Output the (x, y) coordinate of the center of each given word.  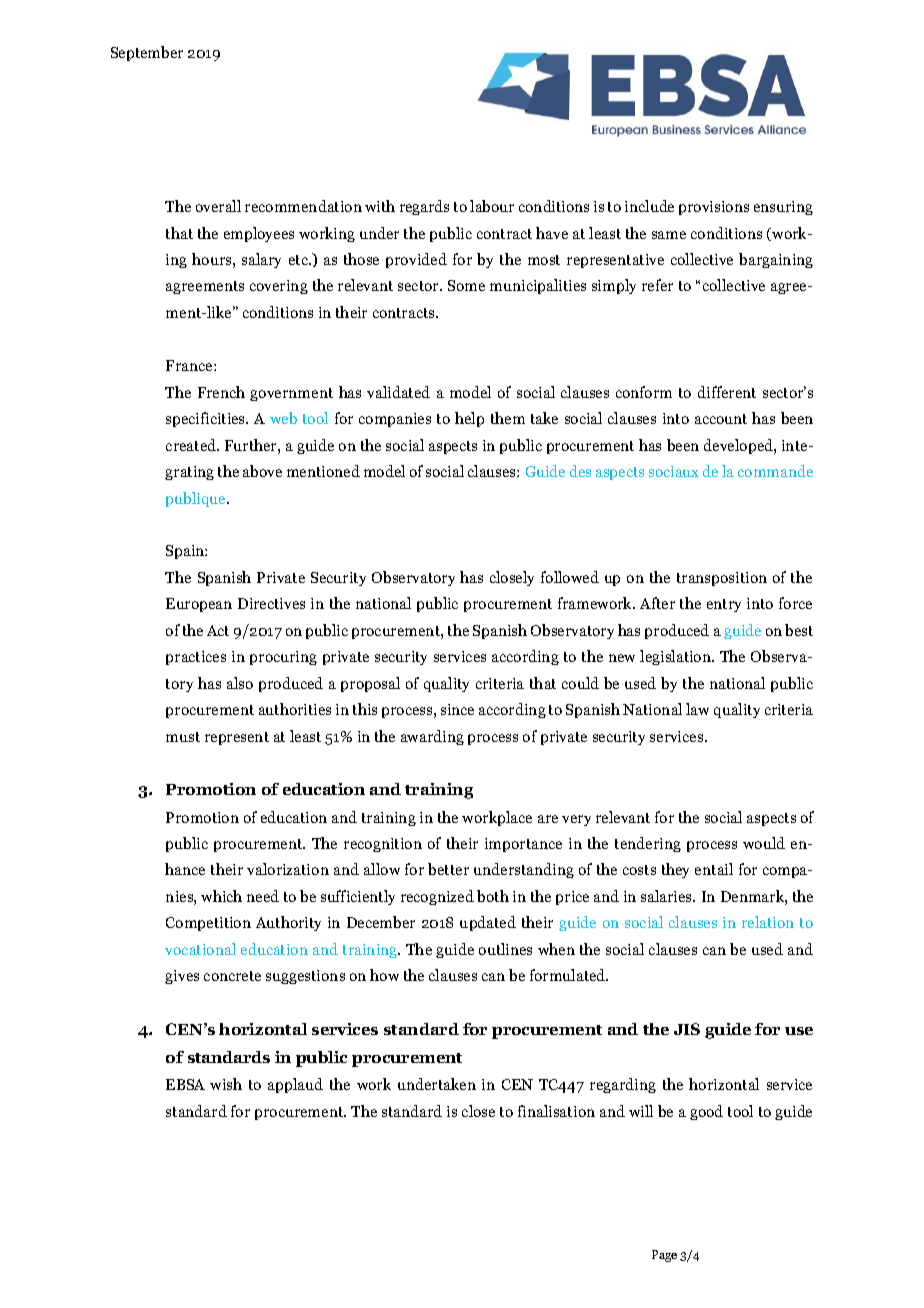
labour (492, 206)
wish (226, 1084)
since (457, 709)
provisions (714, 208)
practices (196, 658)
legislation (677, 657)
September (147, 53)
